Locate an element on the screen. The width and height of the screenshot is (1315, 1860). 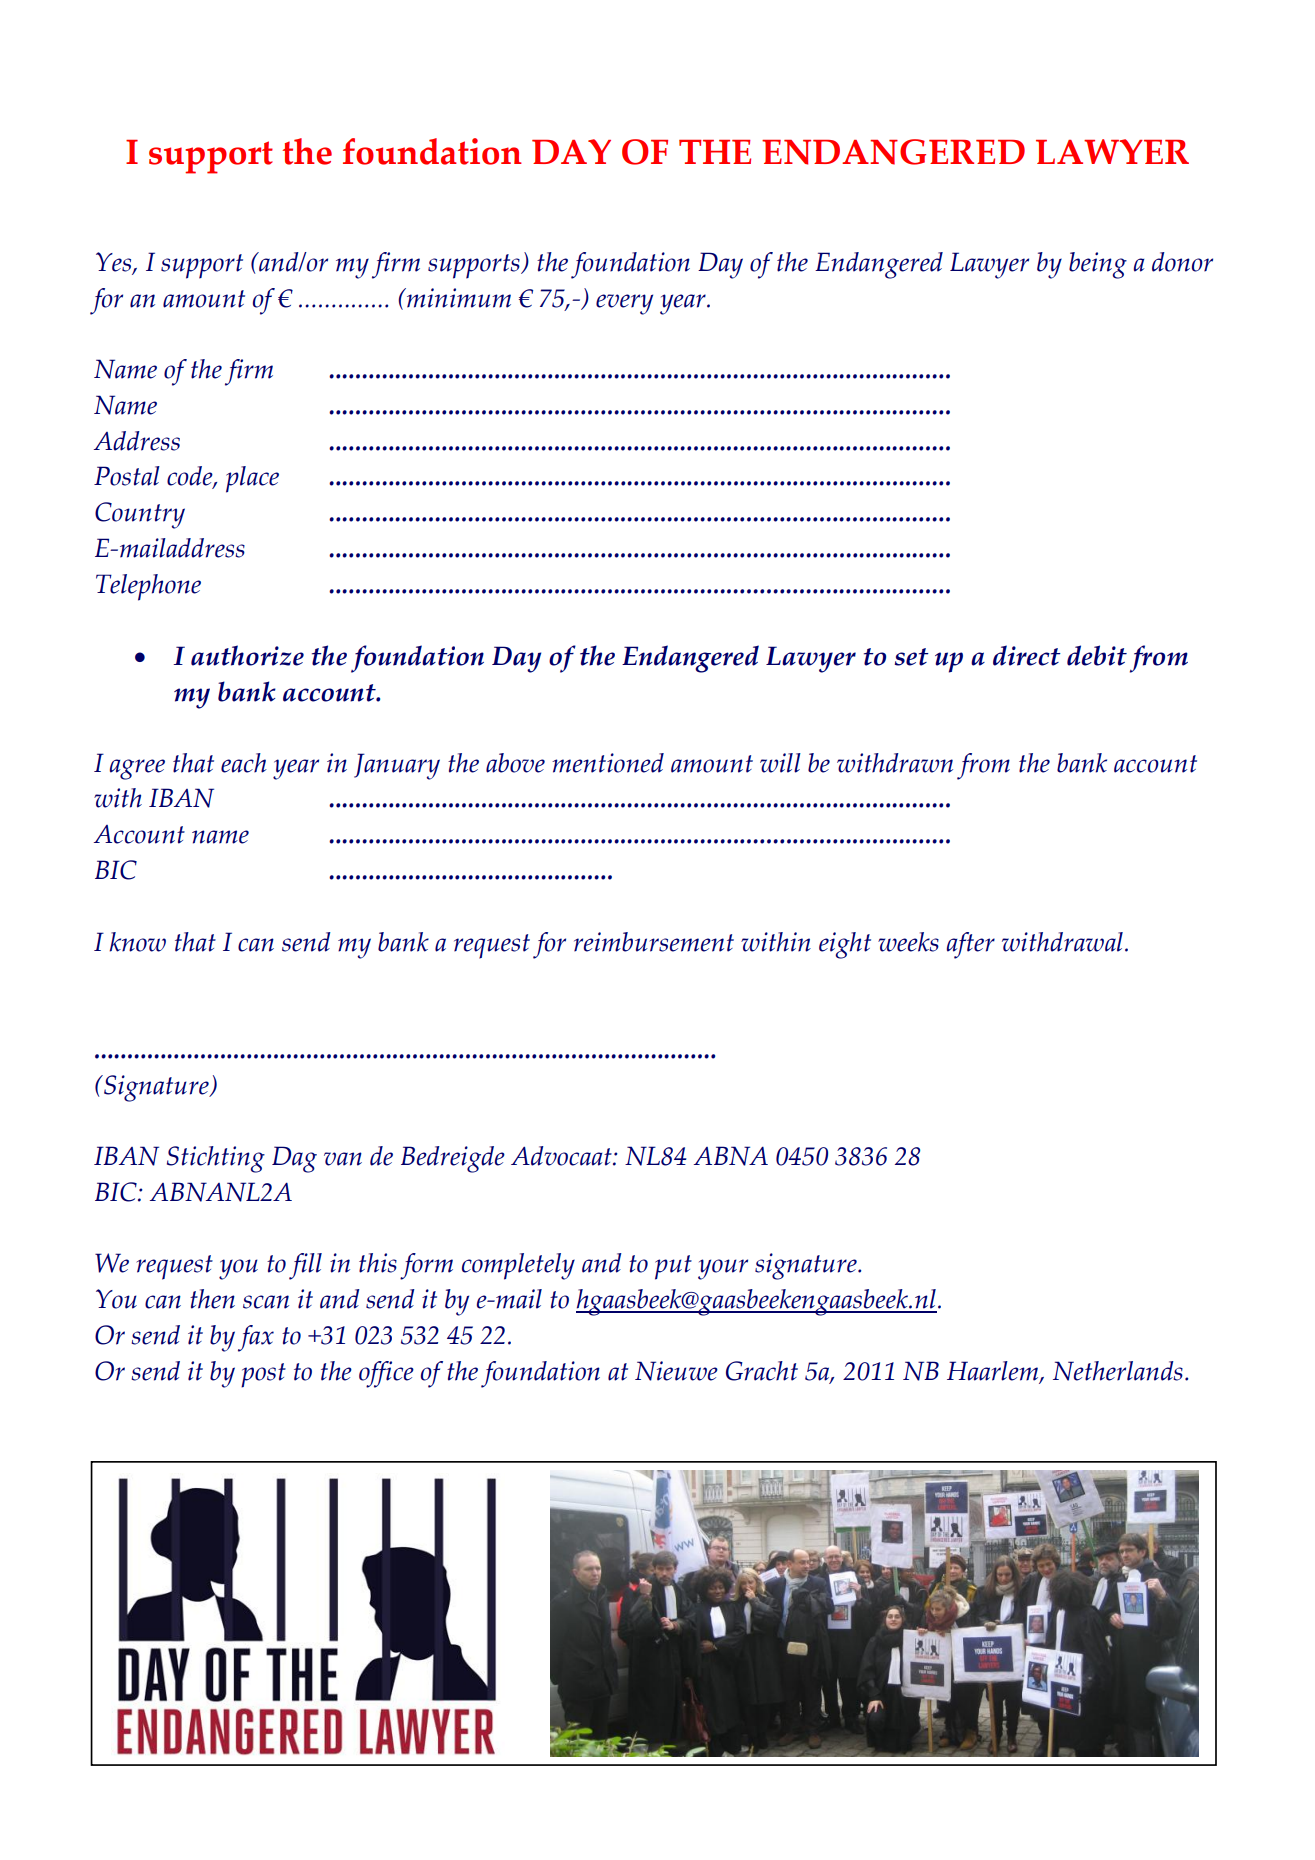
each is located at coordinates (244, 763).
